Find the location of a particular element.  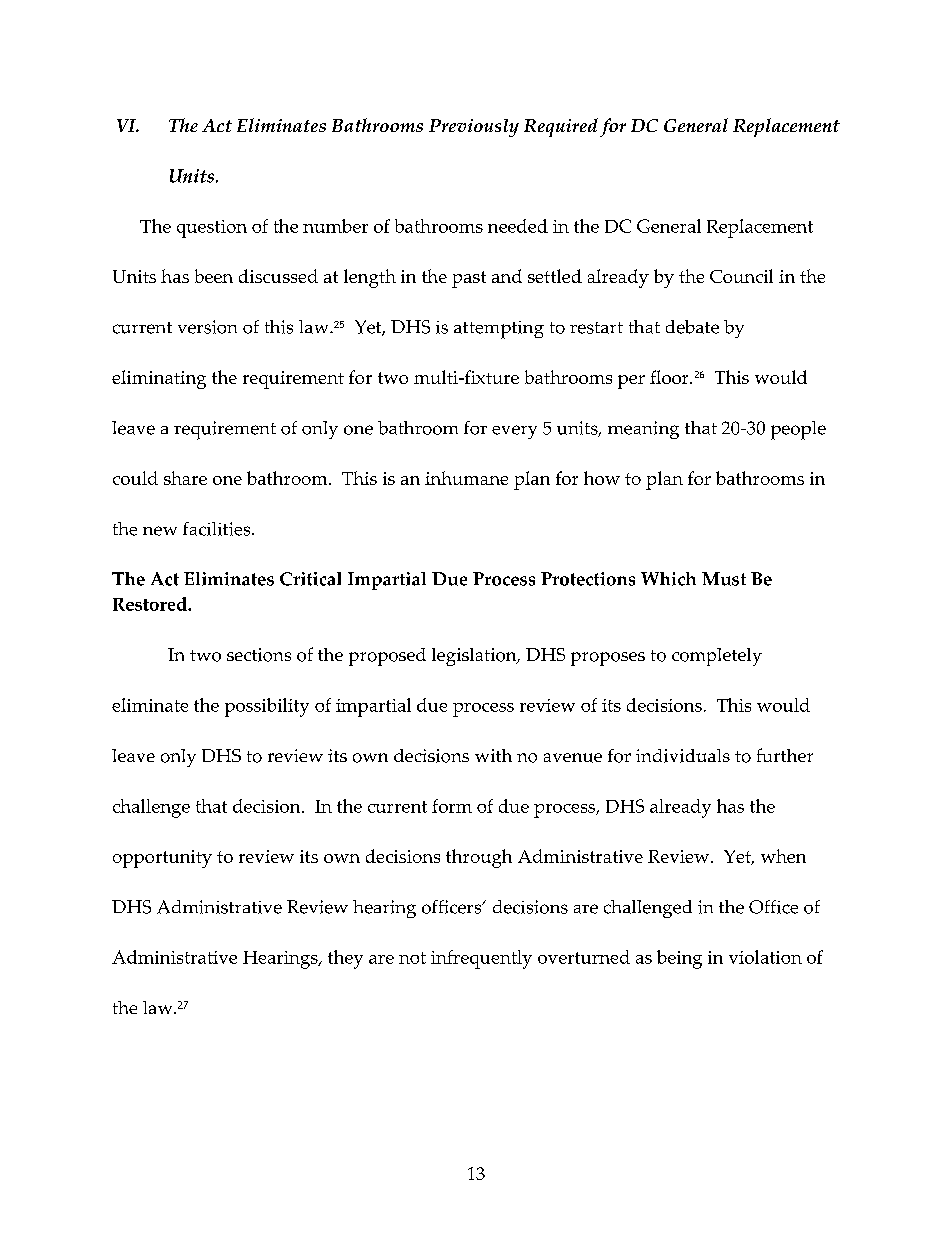

opportunity is located at coordinates (162, 859).
